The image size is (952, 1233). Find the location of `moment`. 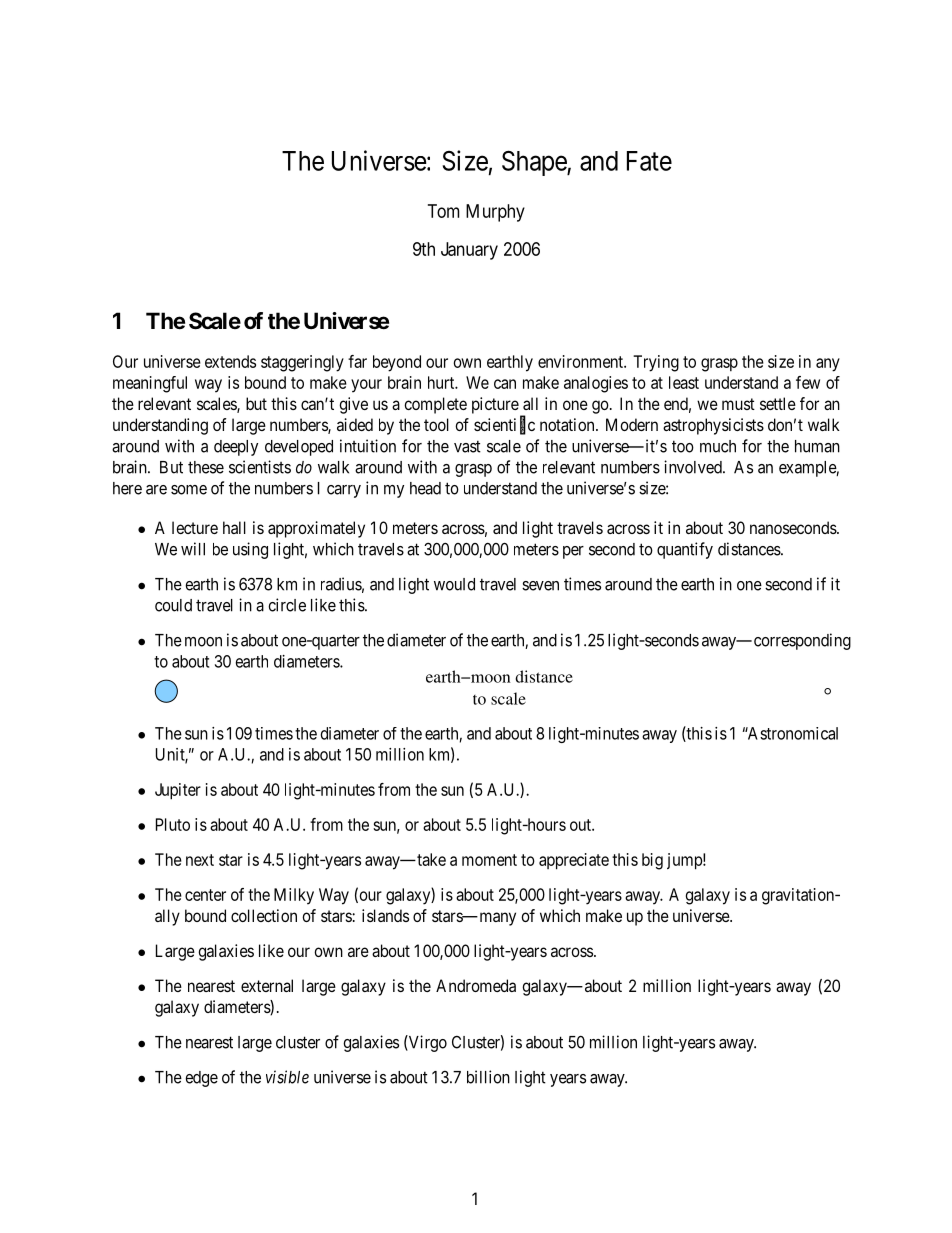

moment is located at coordinates (489, 860).
